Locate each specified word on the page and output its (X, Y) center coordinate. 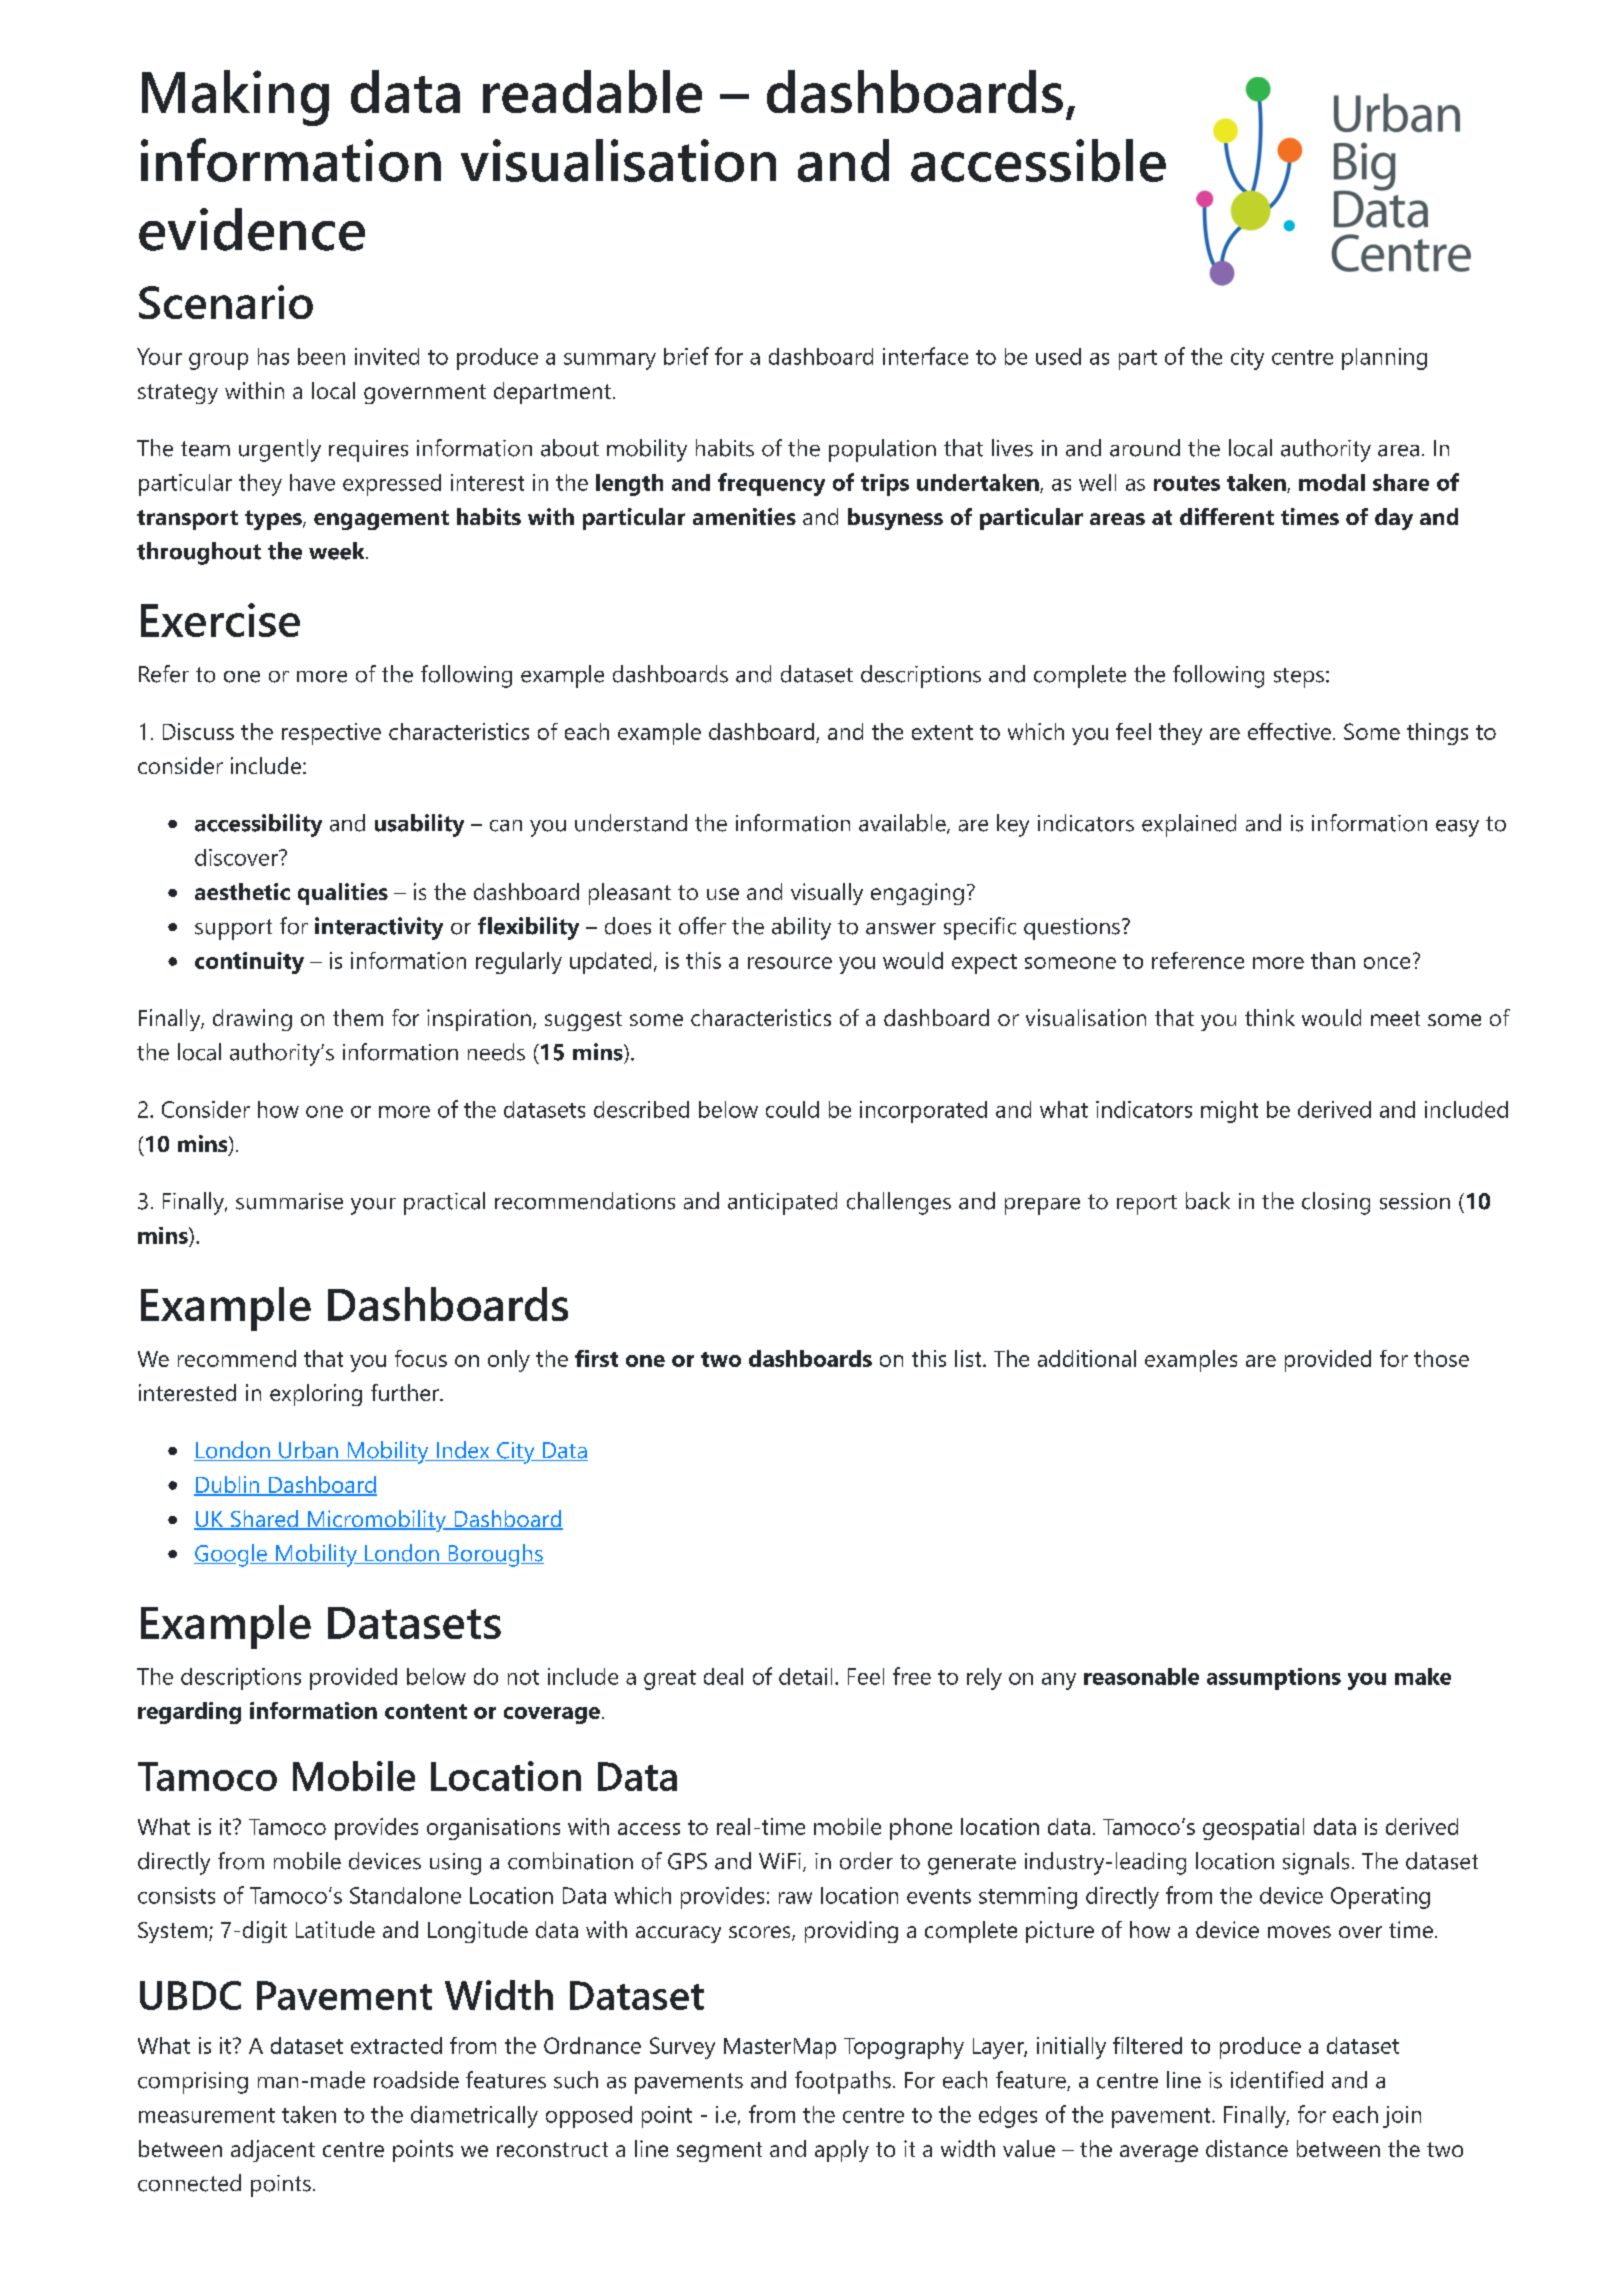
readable (592, 91)
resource (790, 963)
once (1387, 963)
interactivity (379, 928)
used (1058, 356)
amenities (744, 516)
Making (235, 98)
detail (805, 1676)
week (338, 551)
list (969, 1358)
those (1441, 1358)
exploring (316, 1395)
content (426, 1711)
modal (1332, 482)
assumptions (1274, 1679)
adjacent (273, 2151)
